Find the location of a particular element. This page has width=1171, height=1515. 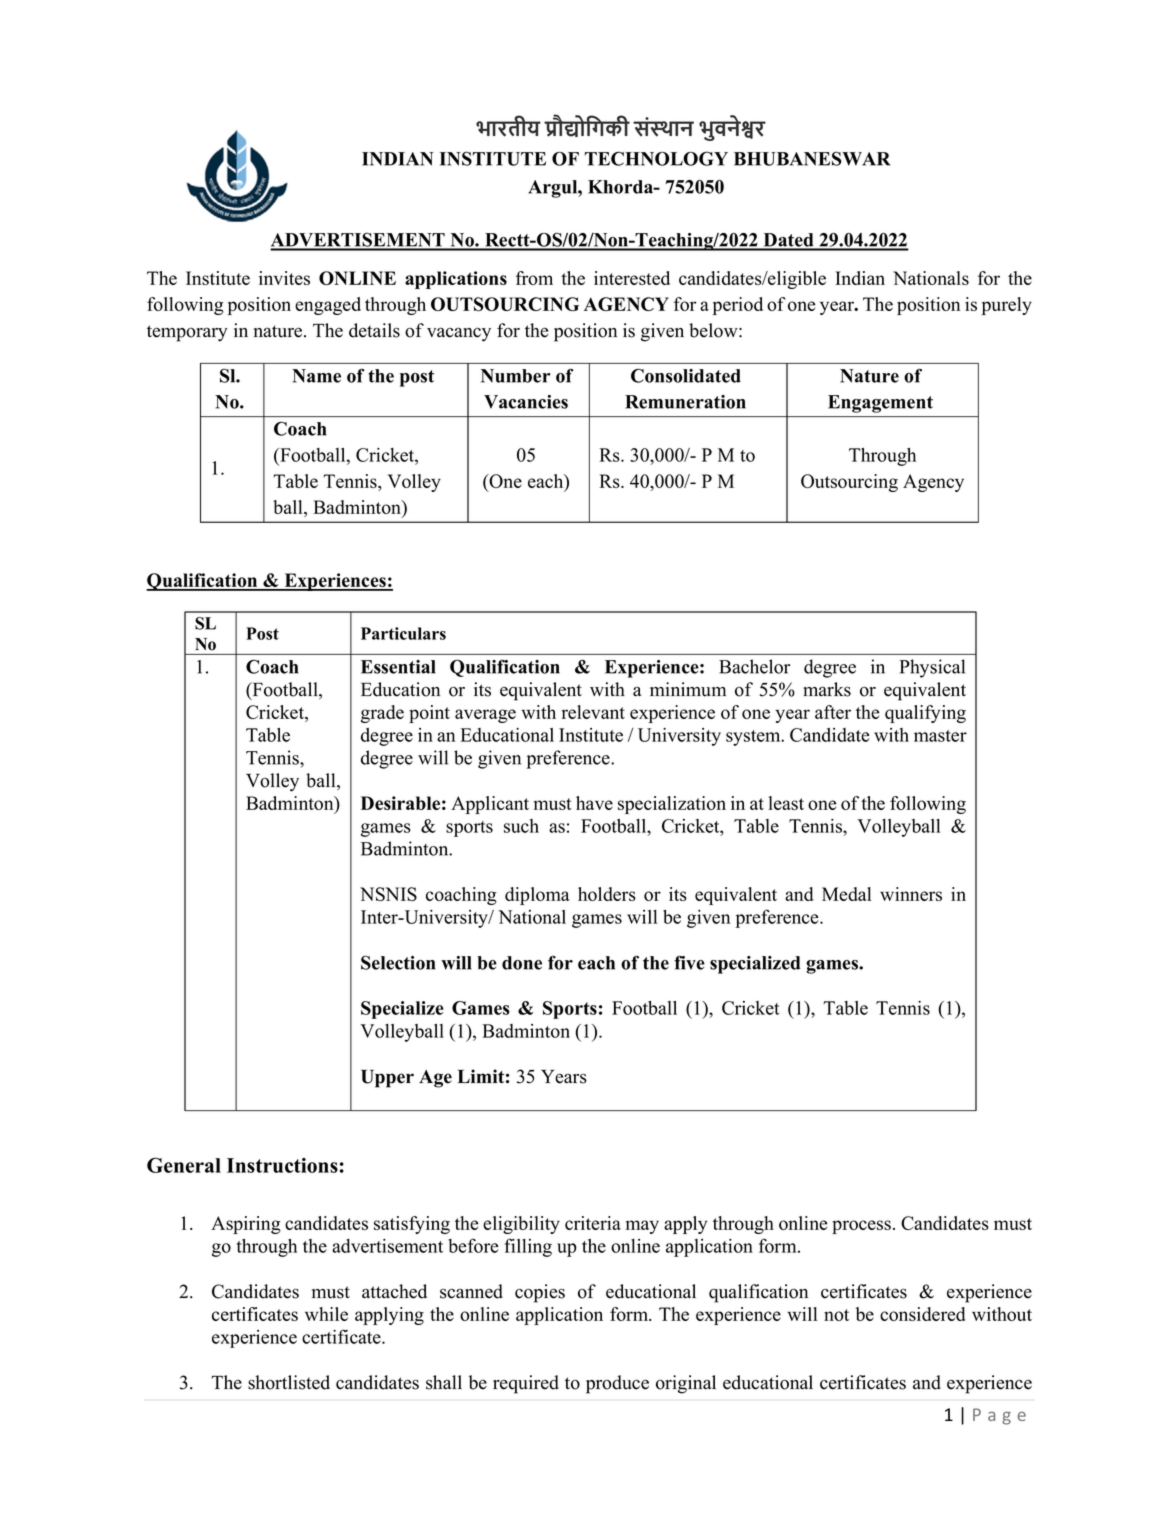

Vacancies is located at coordinates (526, 402).
